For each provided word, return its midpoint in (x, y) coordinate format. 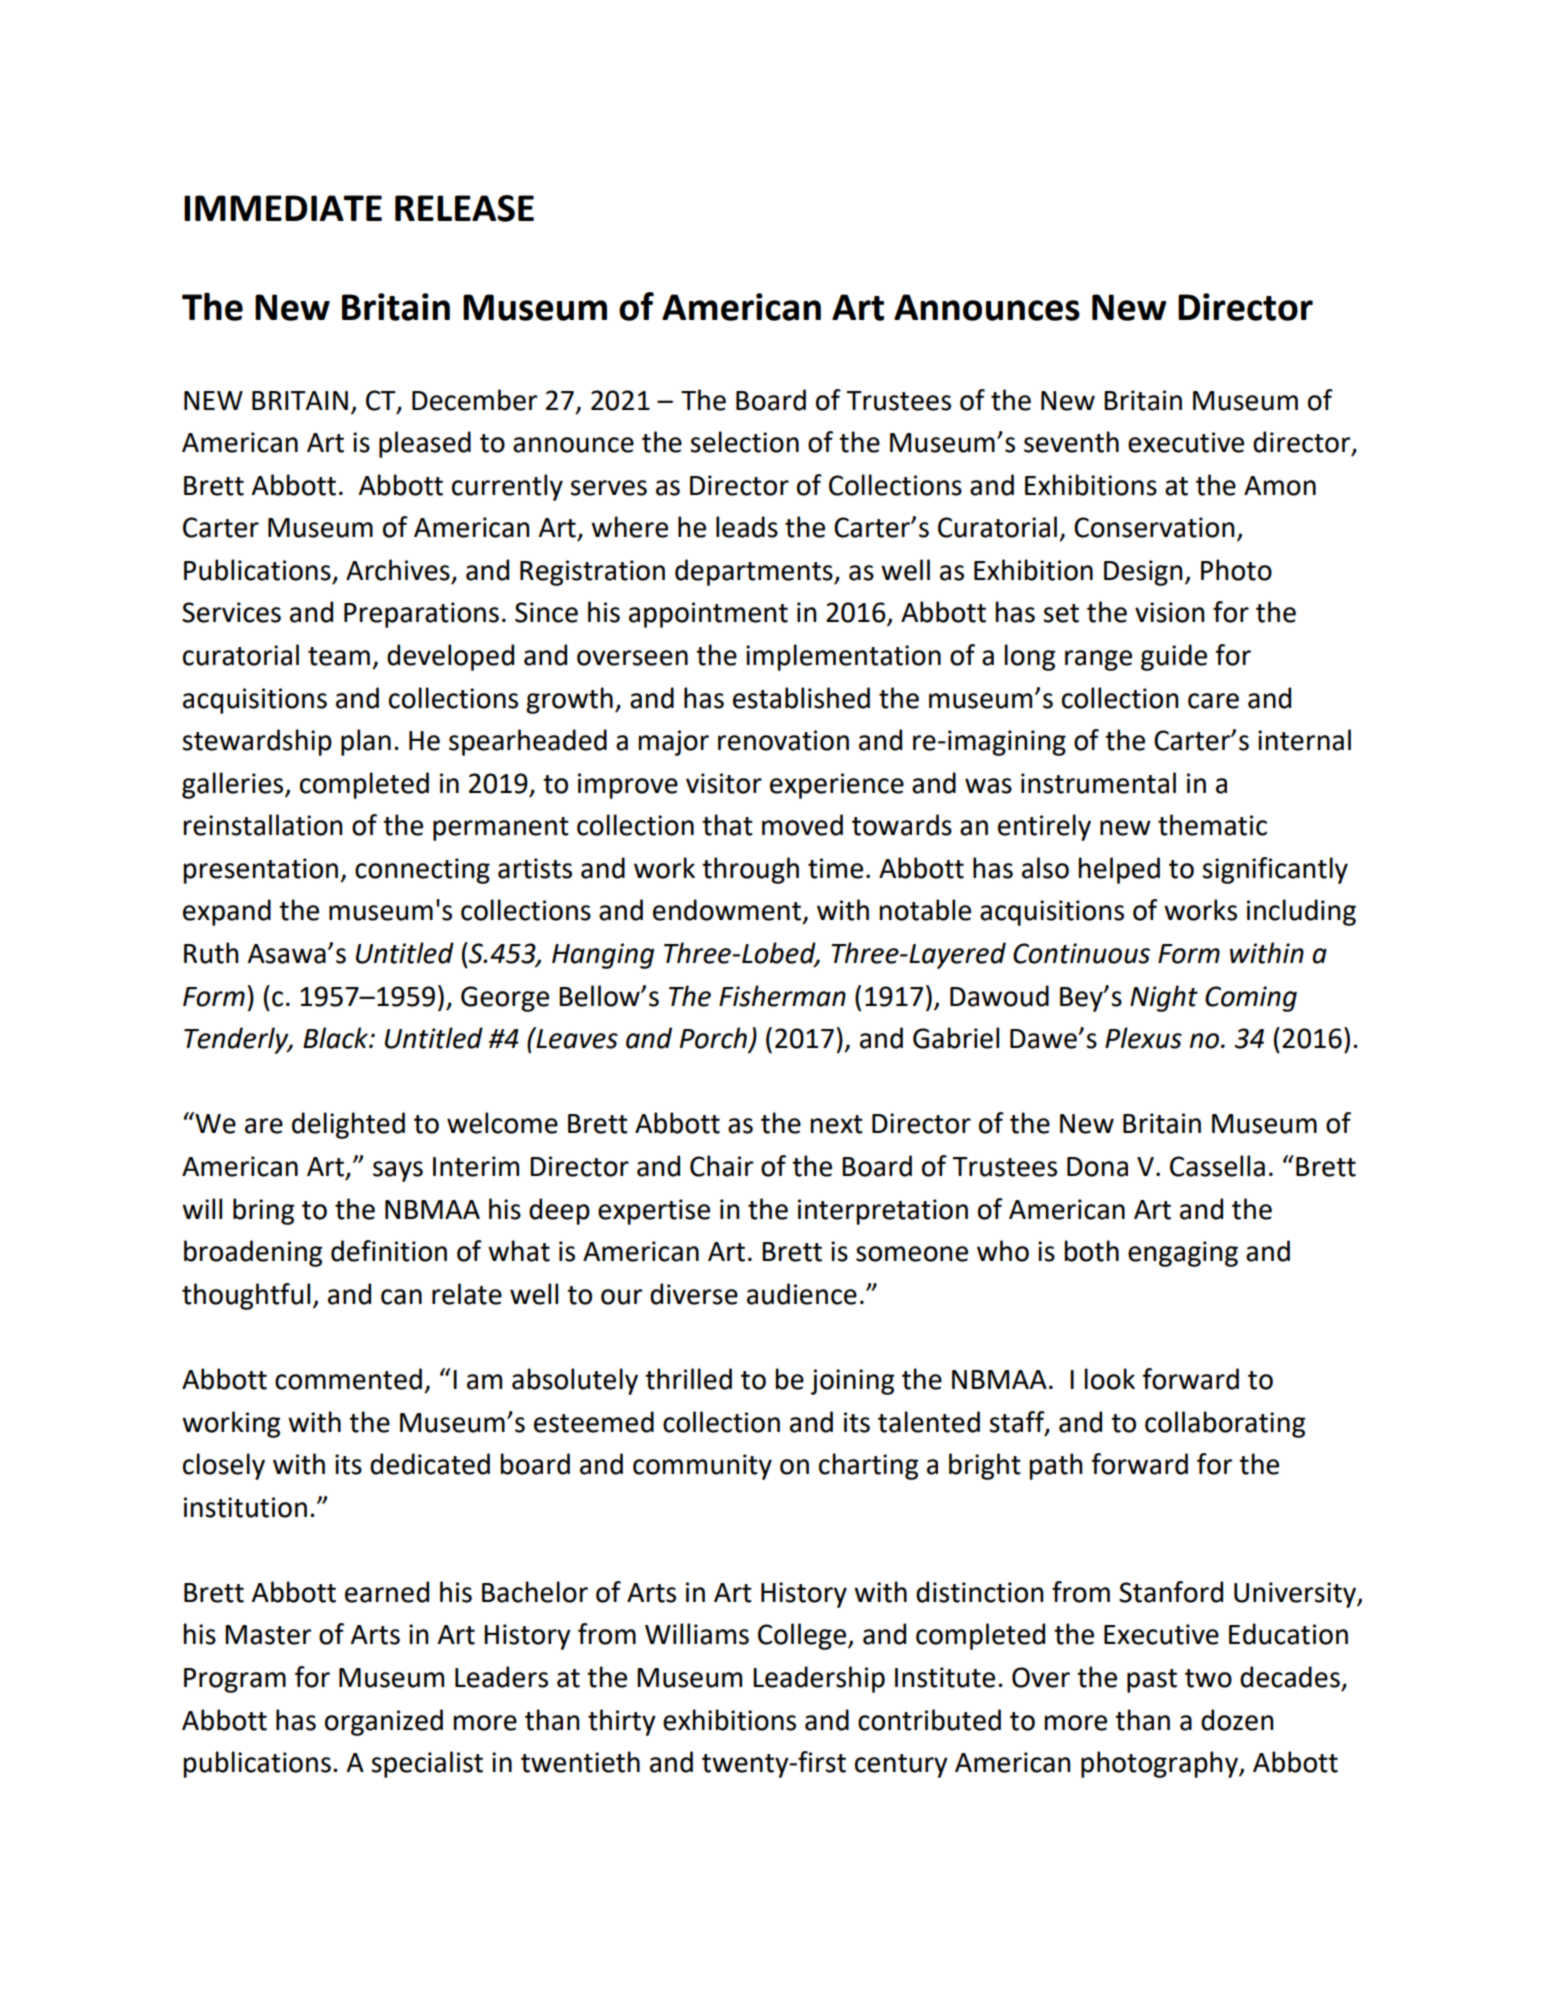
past (1152, 1681)
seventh (1071, 442)
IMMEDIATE (283, 208)
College (803, 1636)
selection (744, 442)
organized (384, 1722)
